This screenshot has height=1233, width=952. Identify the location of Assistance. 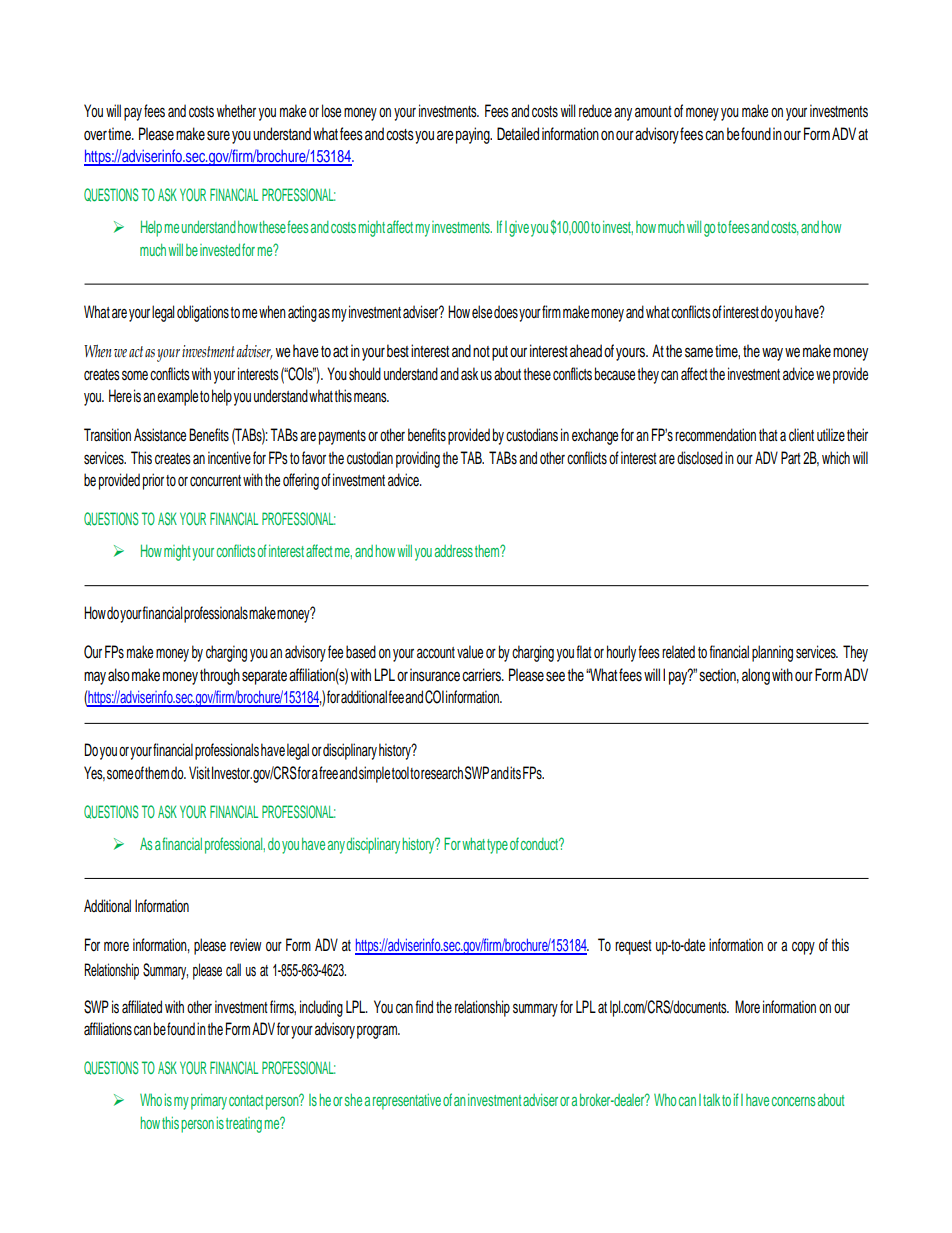
(160, 435).
